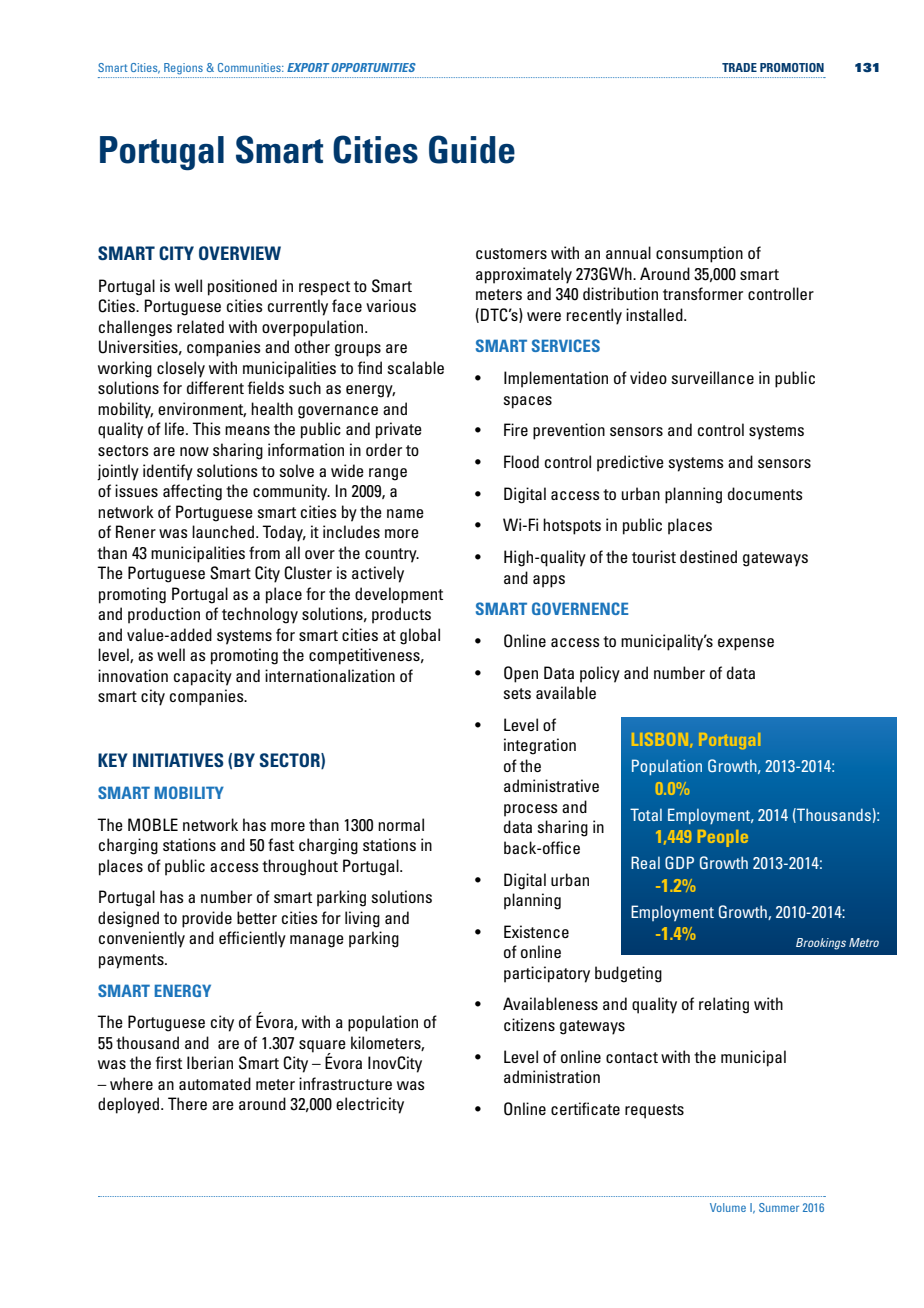  What do you see at coordinates (164, 615) in the screenshot?
I see `production` at bounding box center [164, 615].
